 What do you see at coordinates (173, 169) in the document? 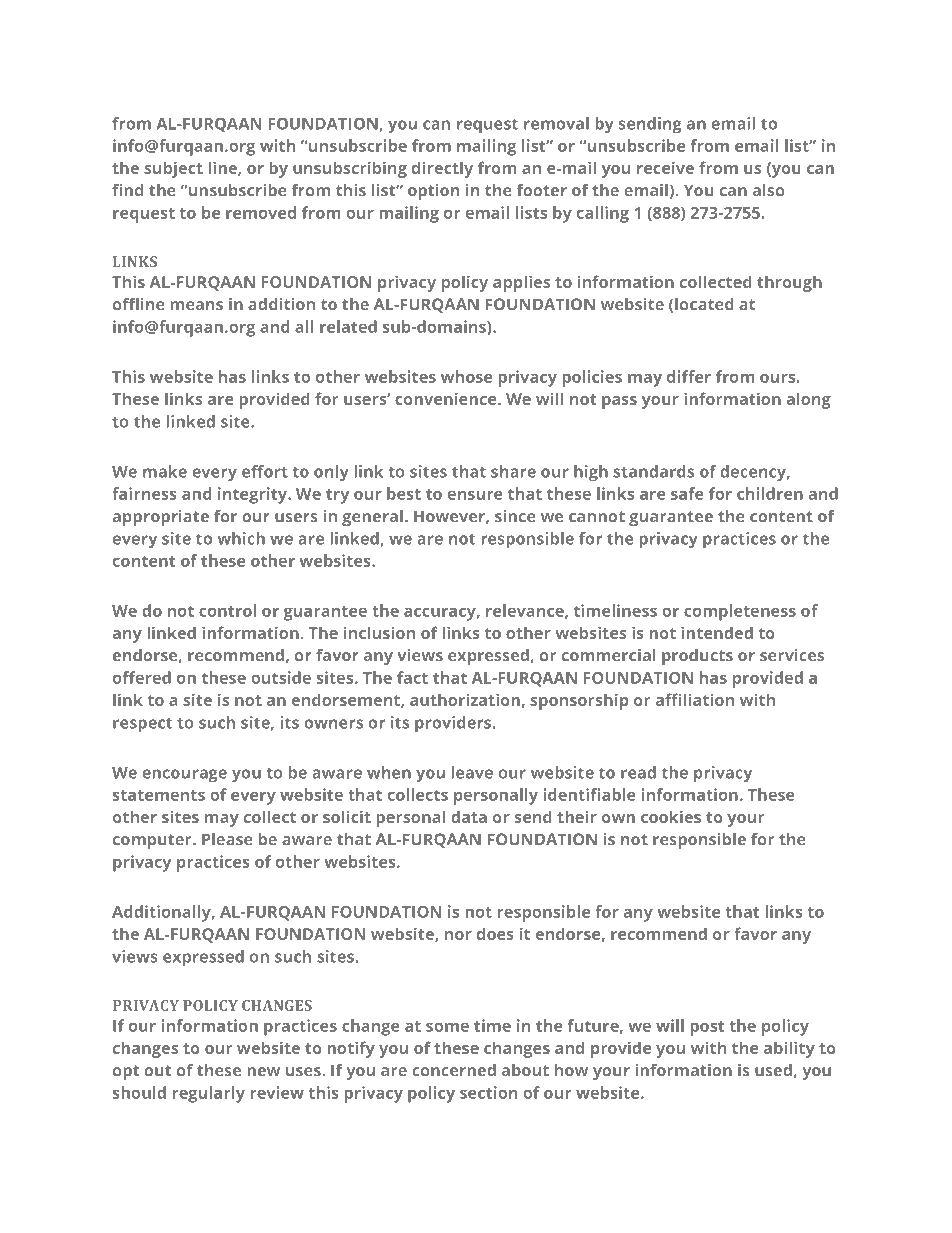
I see `subject` at bounding box center [173, 169].
